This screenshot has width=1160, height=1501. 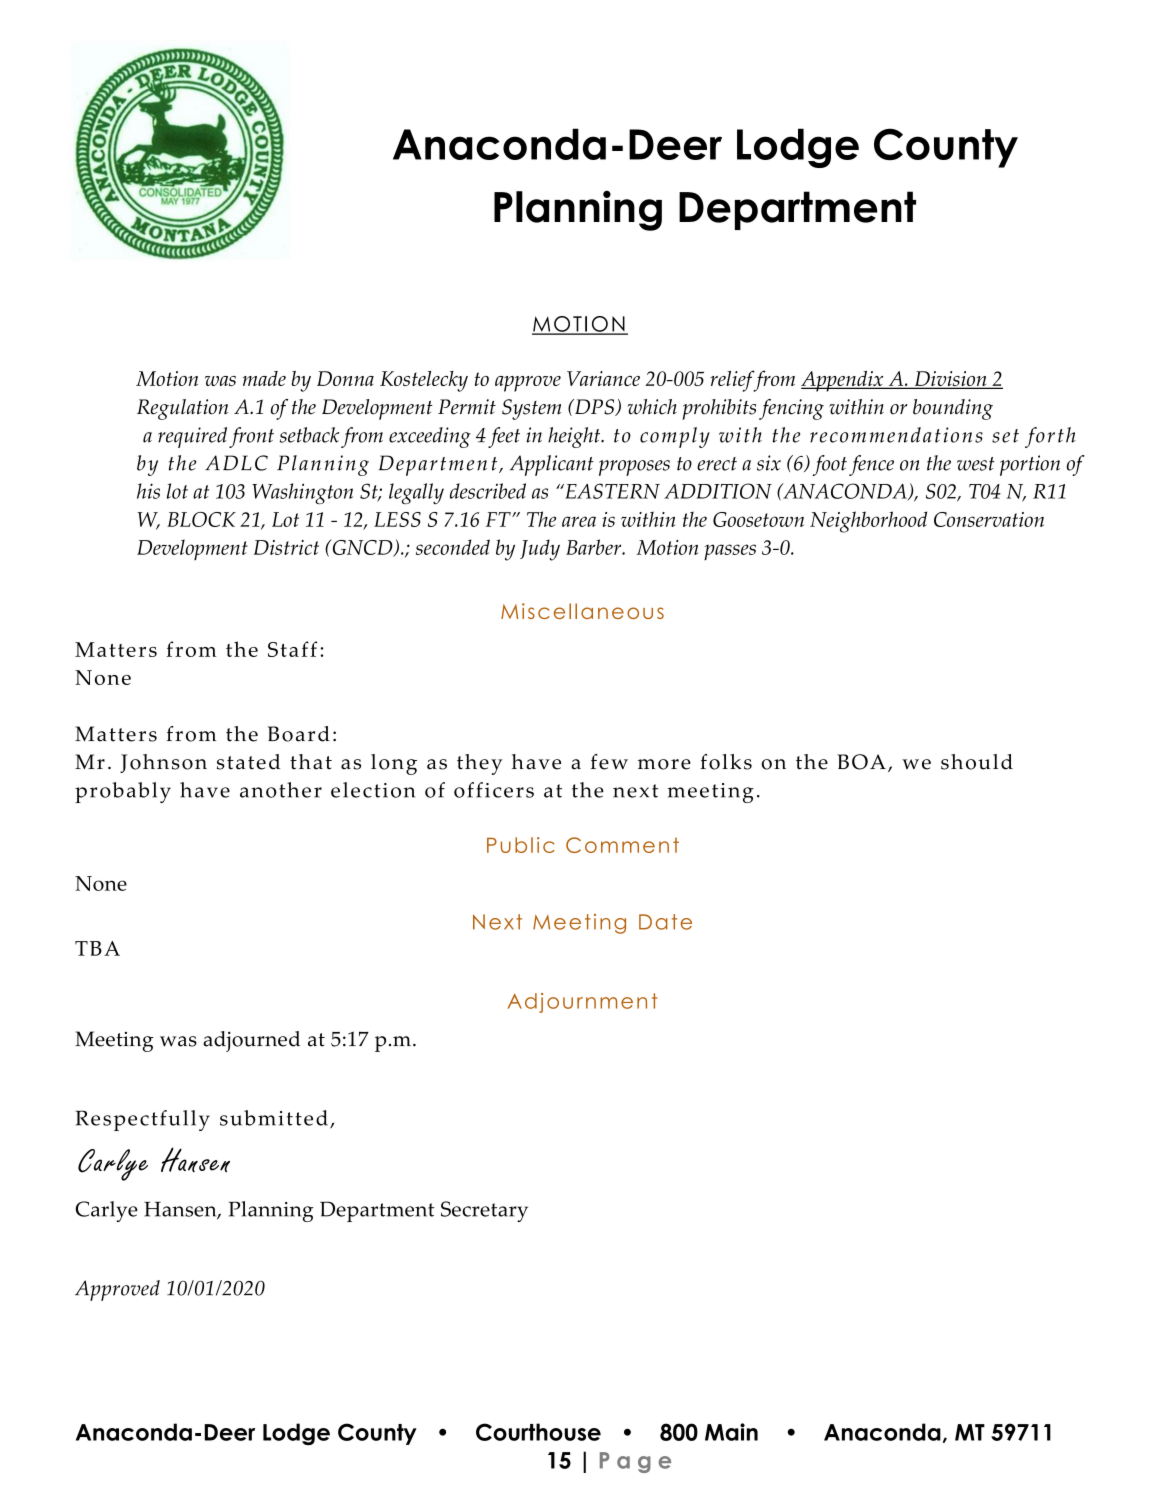 I want to click on Respectfully, so click(x=142, y=1120).
